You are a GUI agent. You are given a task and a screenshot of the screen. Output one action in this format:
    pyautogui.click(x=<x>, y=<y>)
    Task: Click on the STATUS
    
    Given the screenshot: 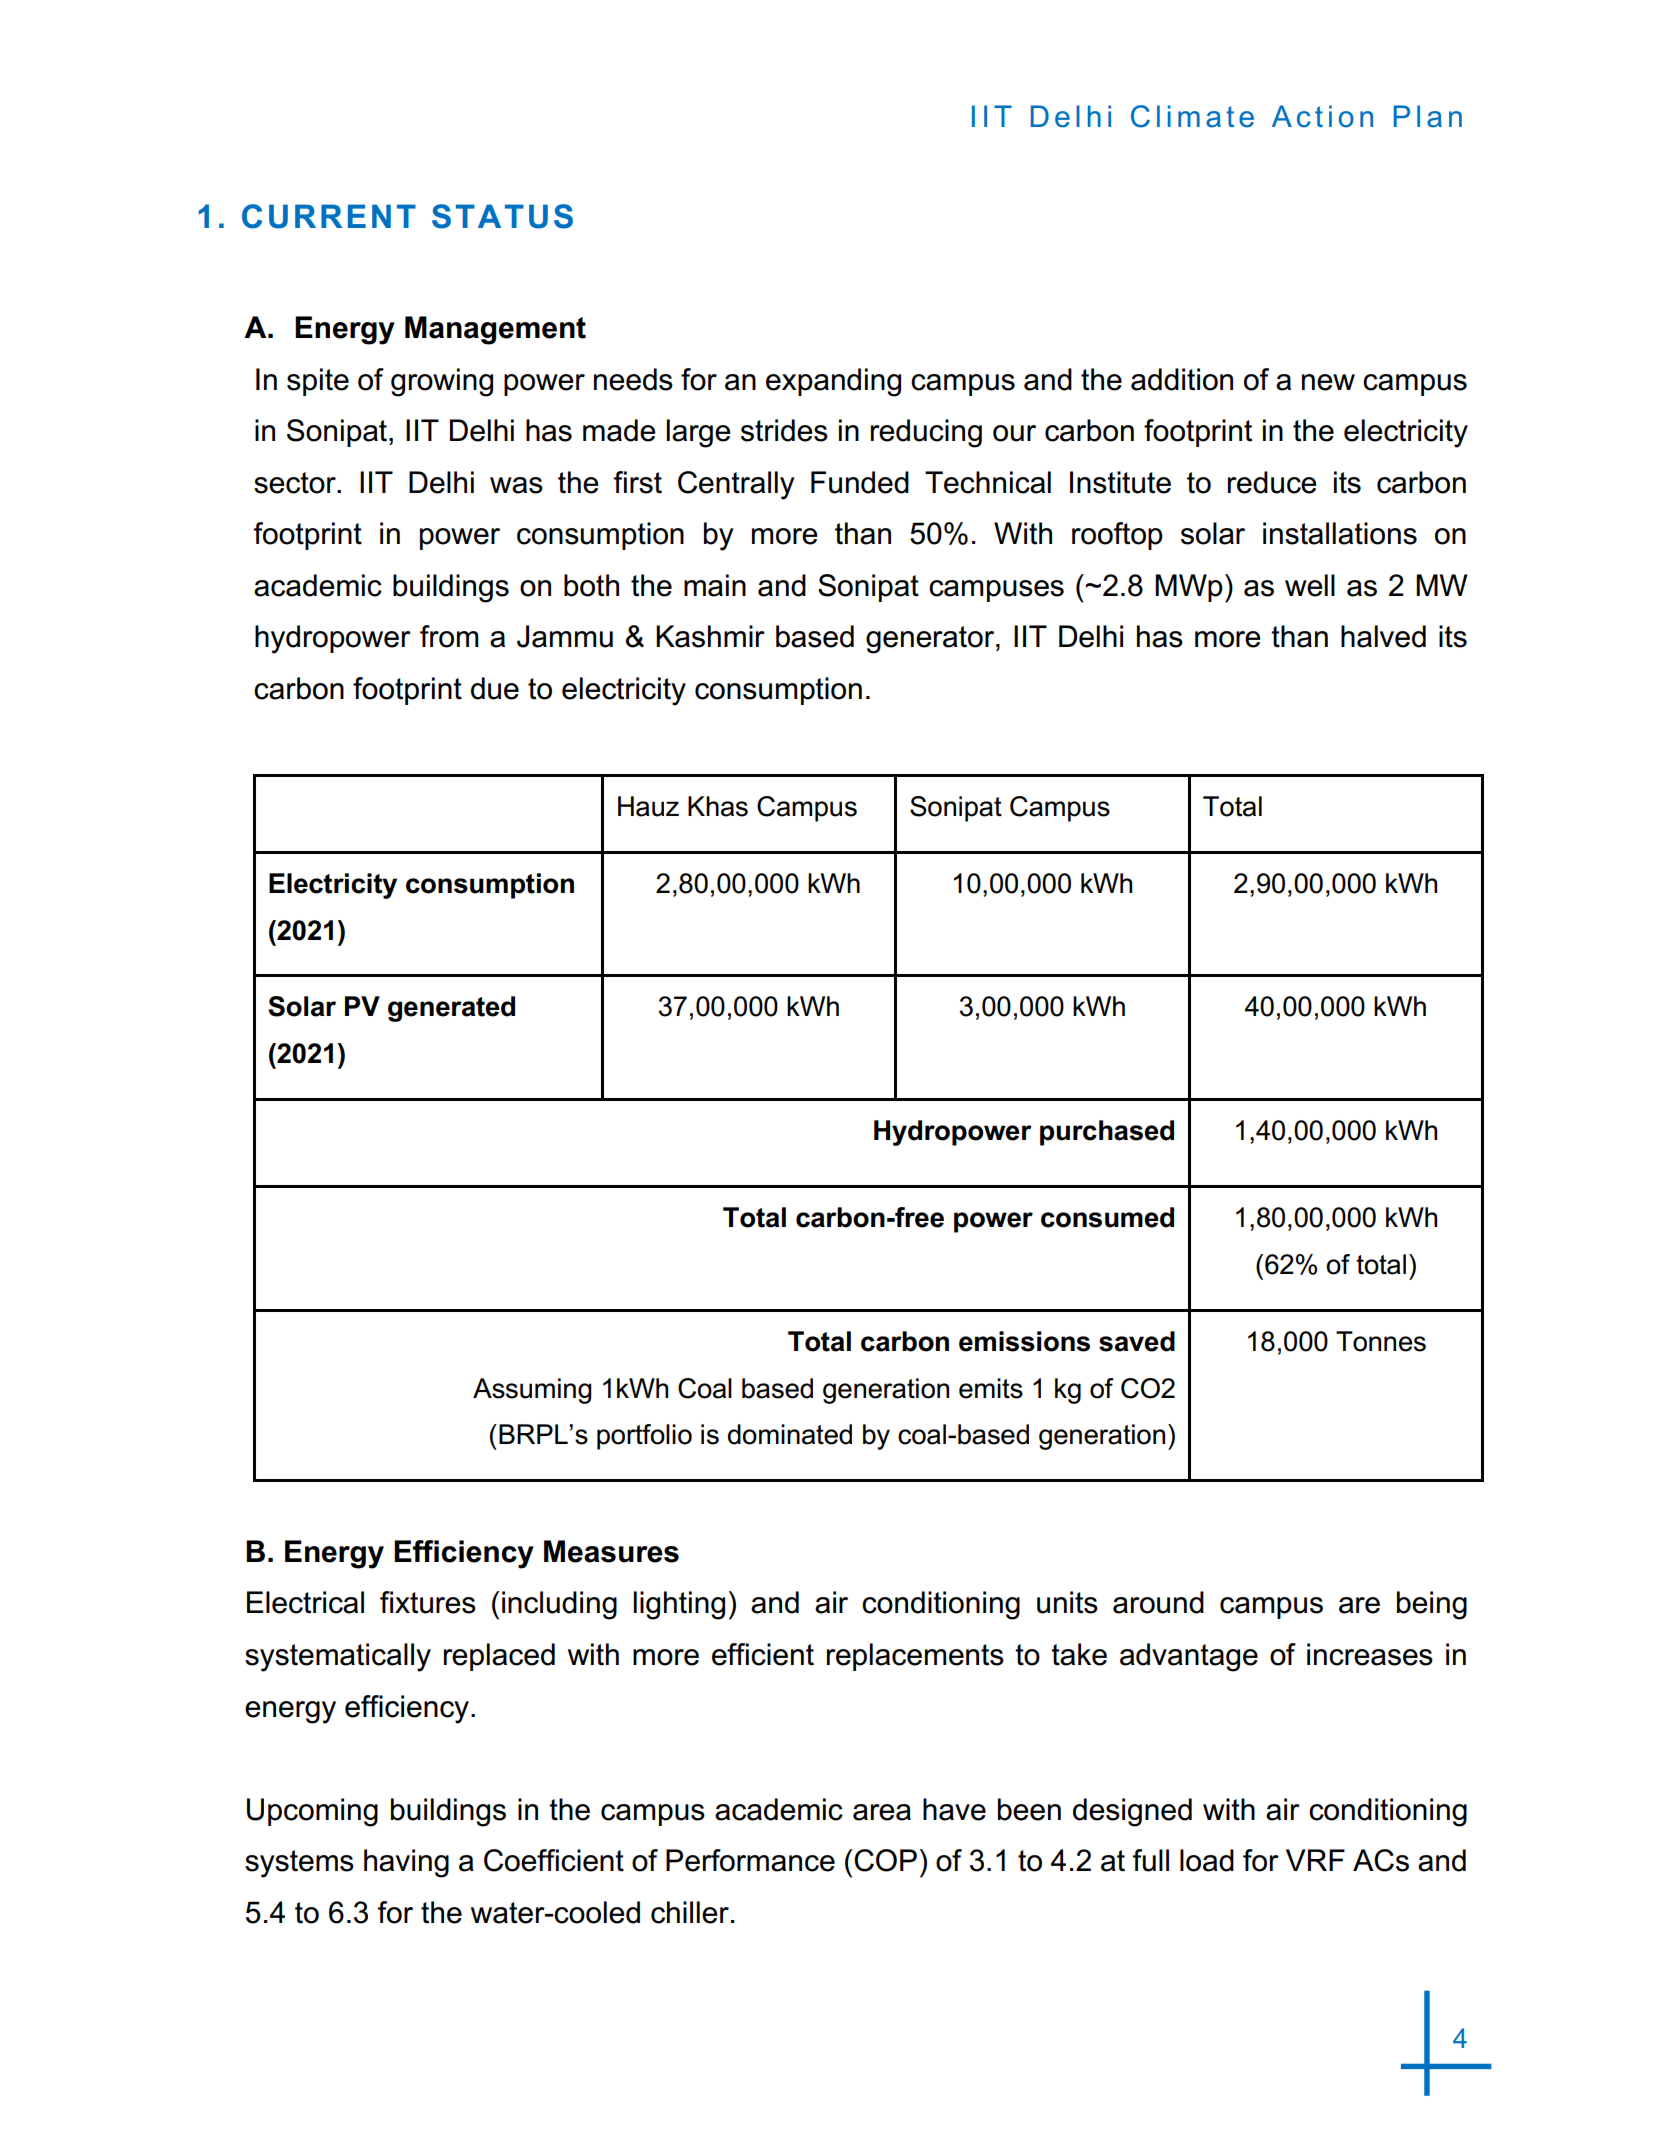 What is the action you would take?
    pyautogui.click(x=502, y=216)
